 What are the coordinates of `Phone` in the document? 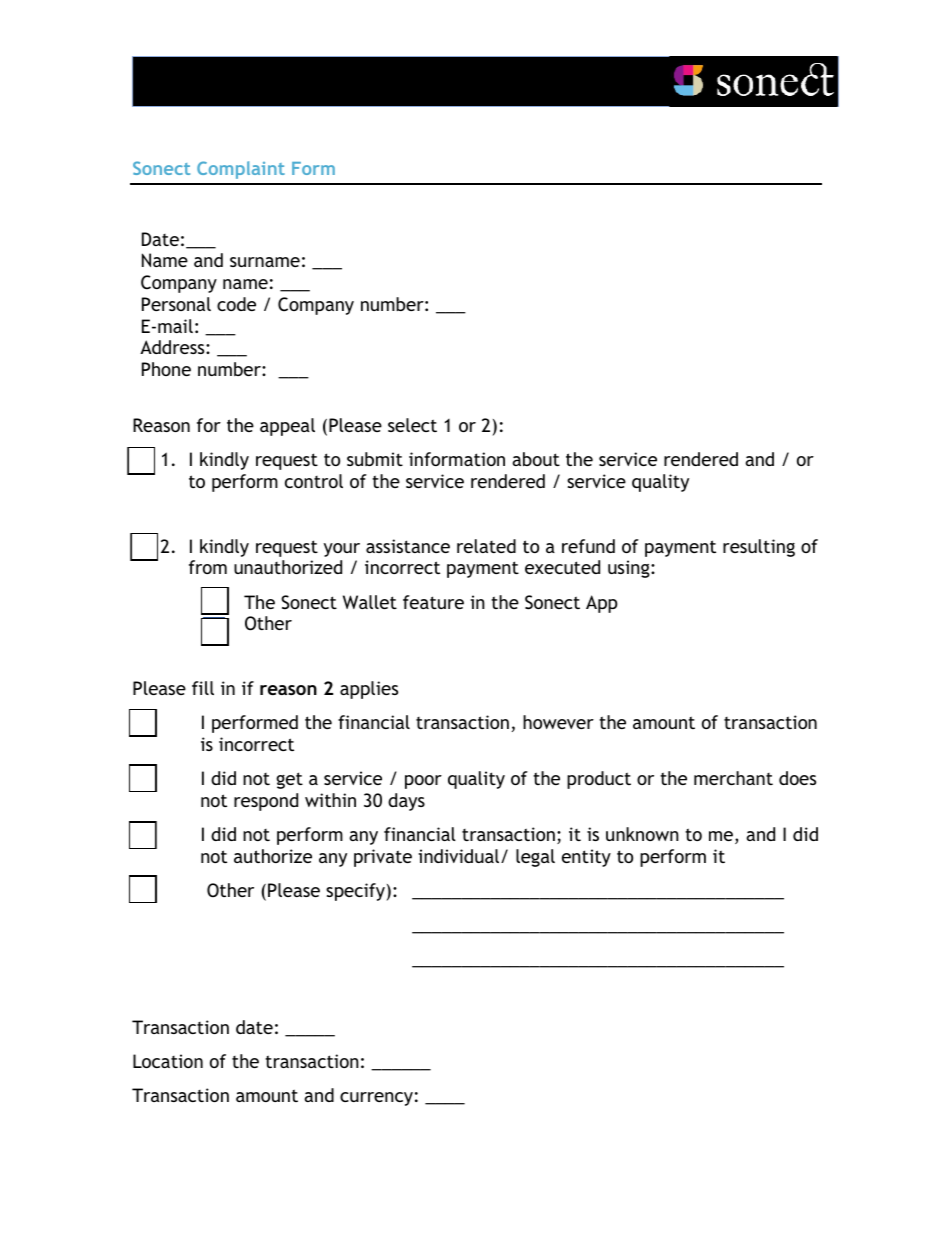 It's located at (166, 369).
